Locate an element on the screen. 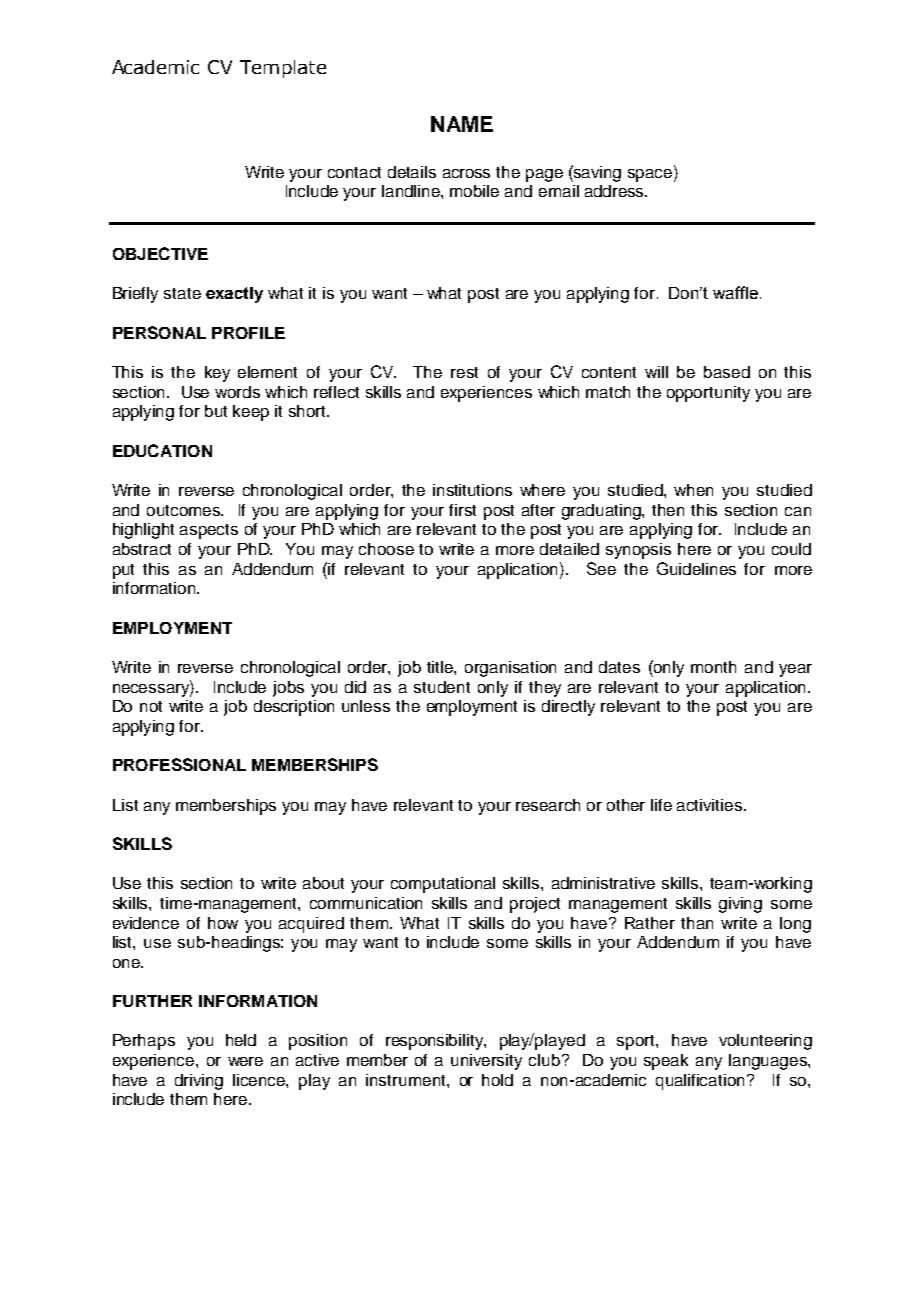  month is located at coordinates (713, 667).
